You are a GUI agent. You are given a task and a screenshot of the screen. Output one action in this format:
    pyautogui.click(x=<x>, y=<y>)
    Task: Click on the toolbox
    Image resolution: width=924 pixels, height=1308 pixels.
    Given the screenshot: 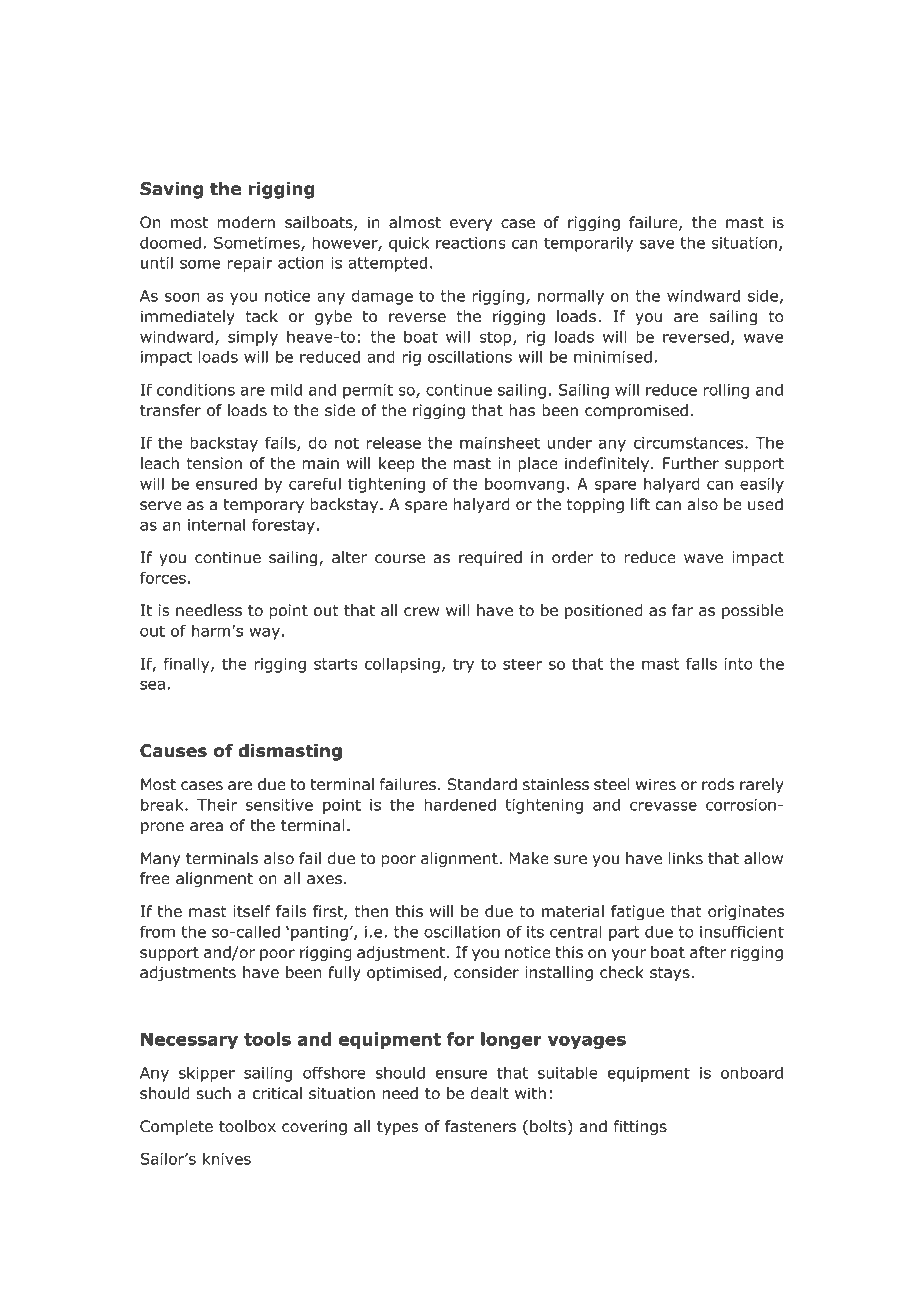 What is the action you would take?
    pyautogui.click(x=247, y=1126)
